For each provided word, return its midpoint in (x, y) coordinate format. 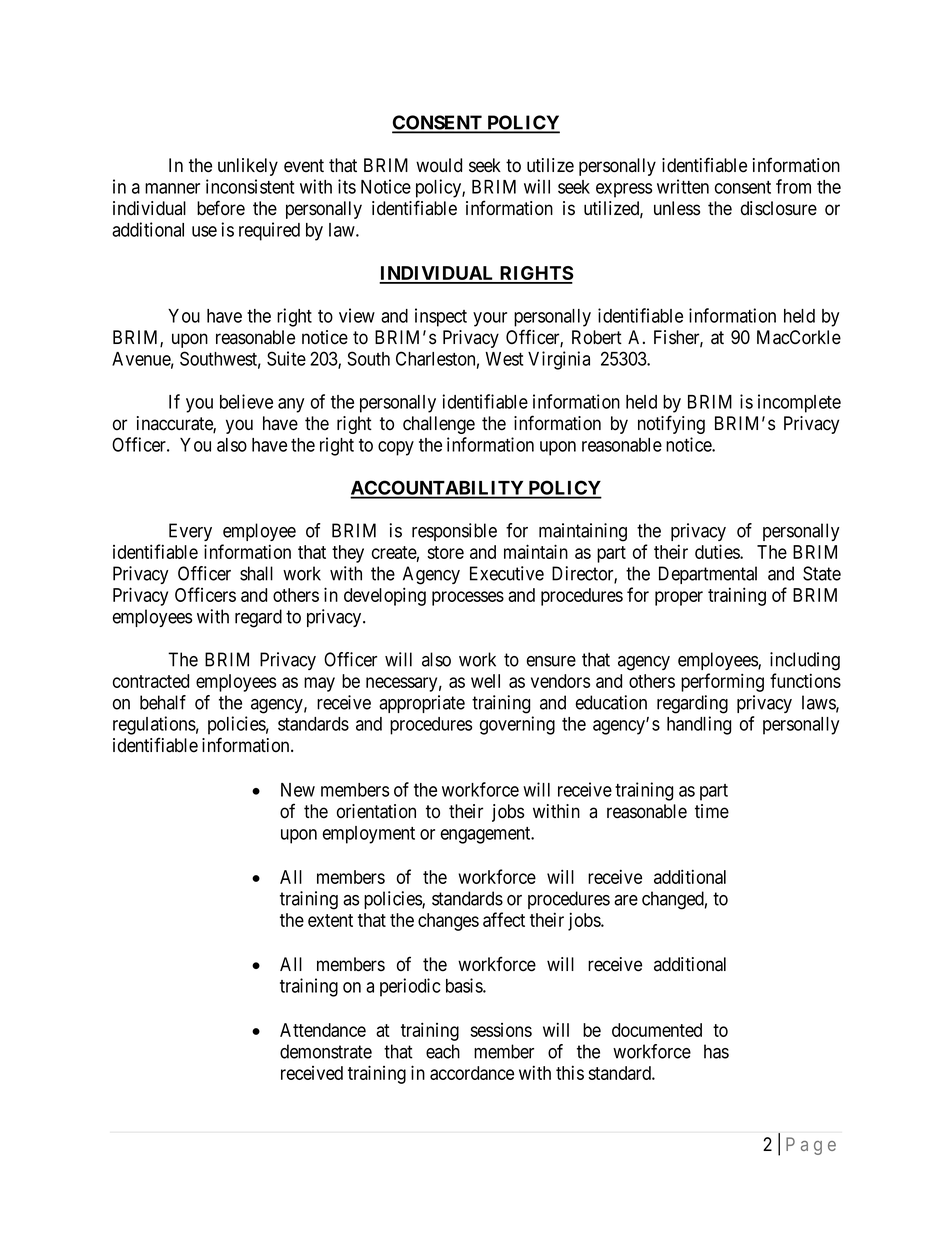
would (439, 165)
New (298, 790)
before (221, 208)
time (712, 811)
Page (811, 1146)
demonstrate (326, 1051)
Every (190, 532)
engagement (487, 835)
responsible (454, 532)
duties (718, 551)
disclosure (779, 208)
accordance (472, 1073)
